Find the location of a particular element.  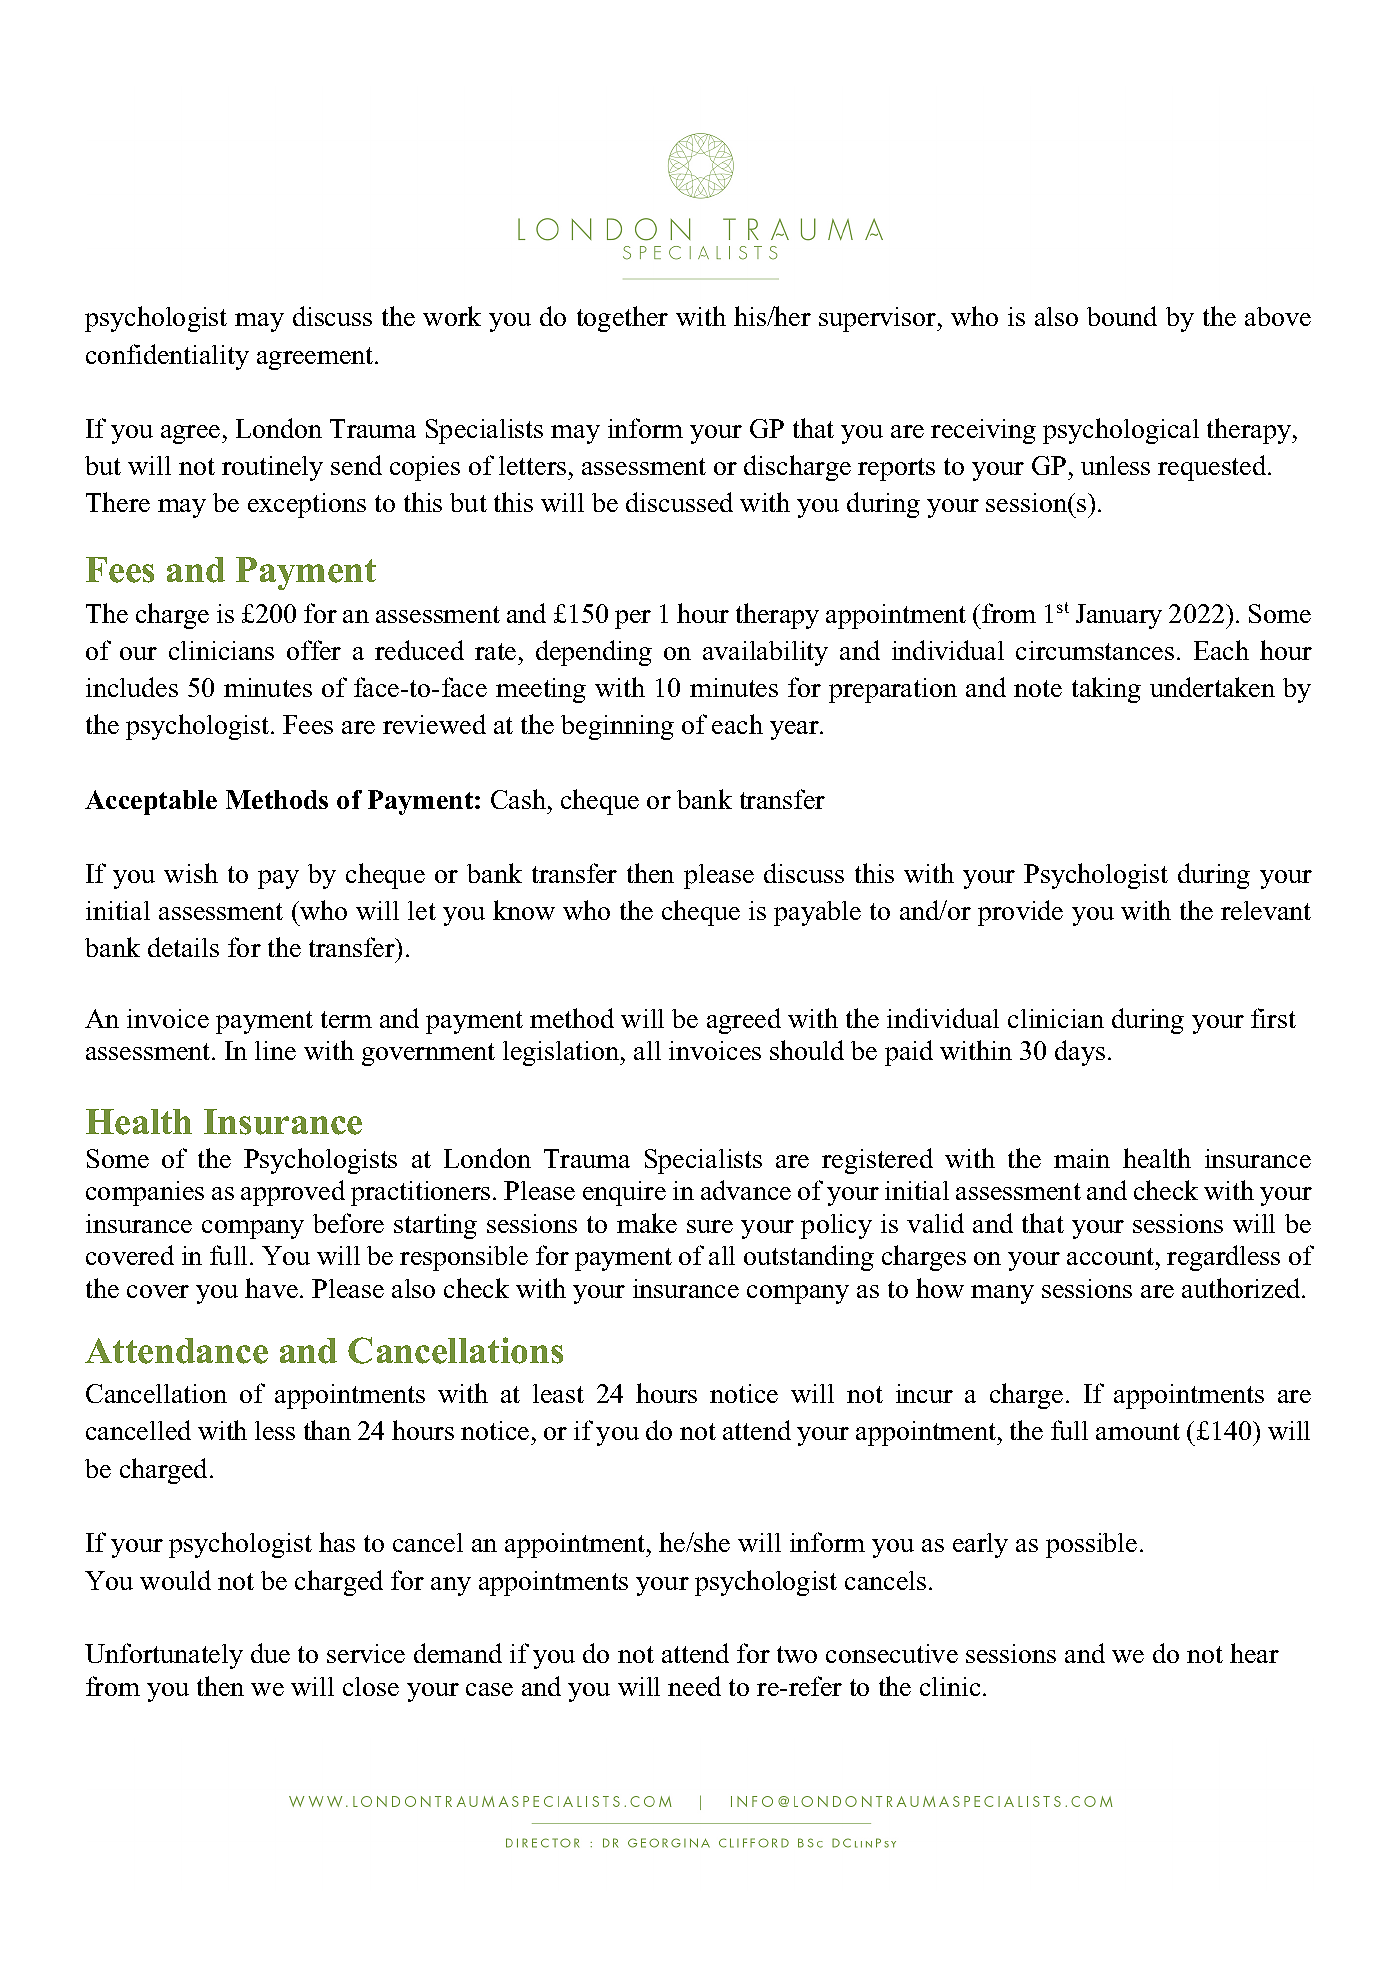

account is located at coordinates (1112, 1256).
